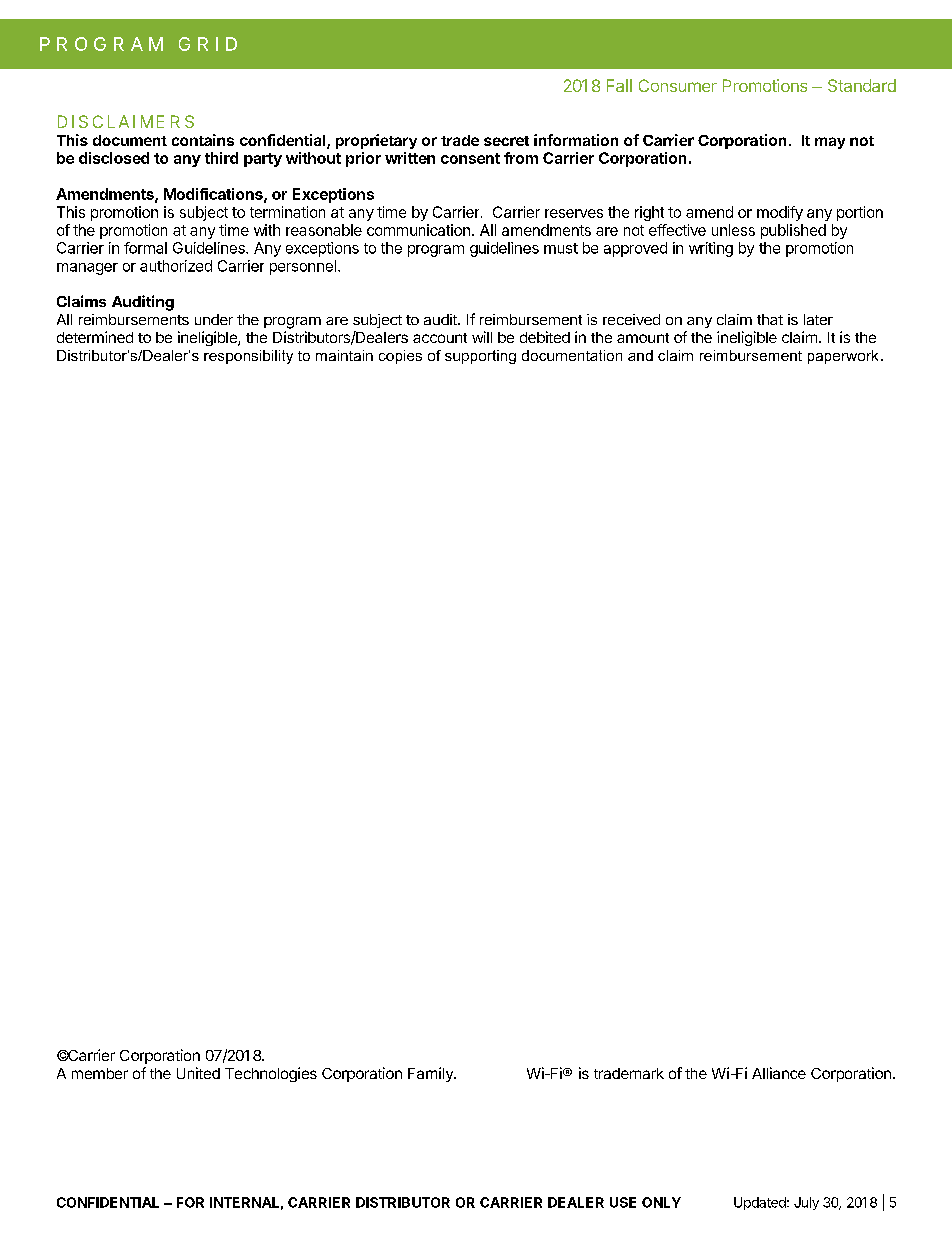  Describe the element at coordinates (100, 1073) in the document. I see `member` at that location.
